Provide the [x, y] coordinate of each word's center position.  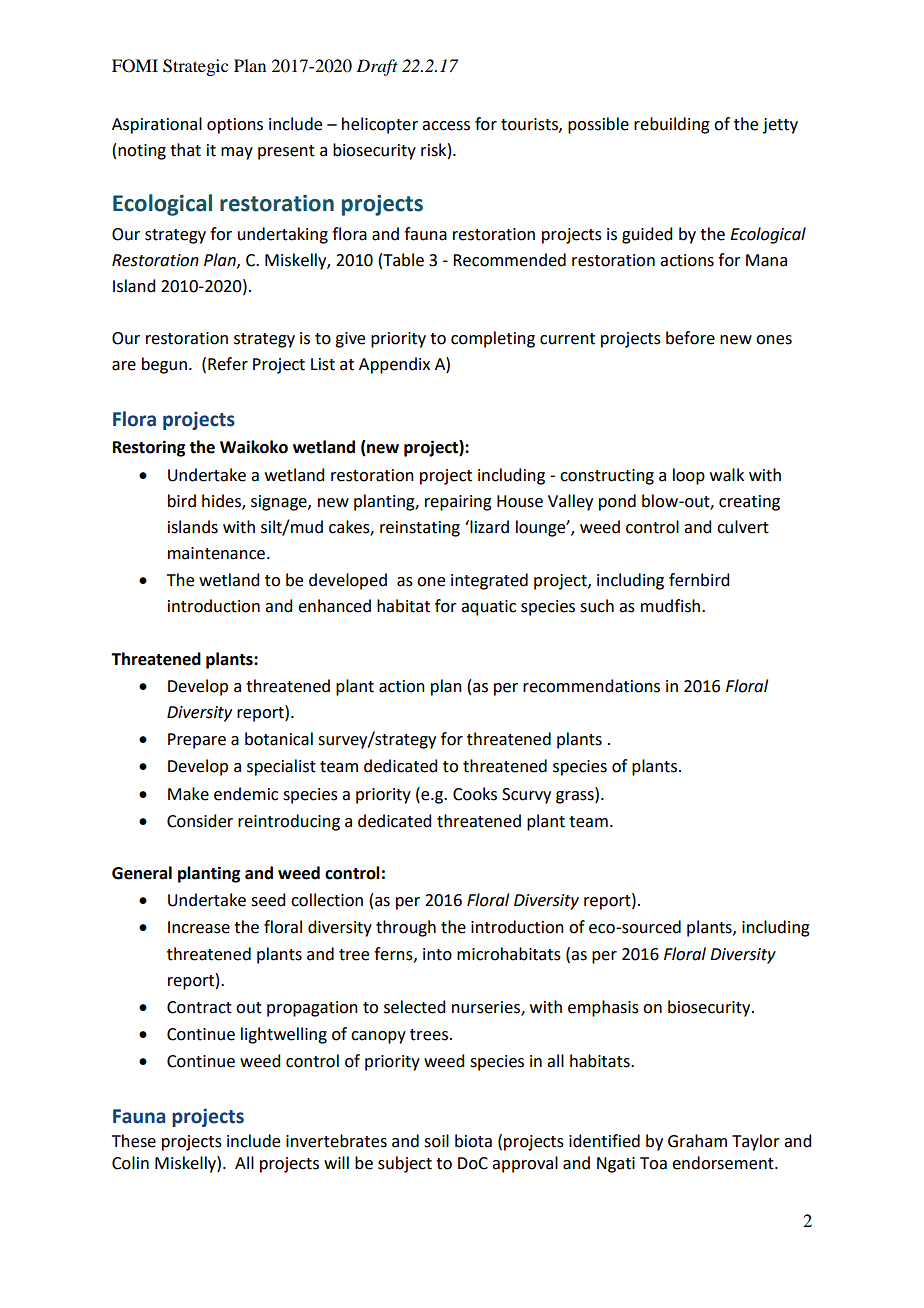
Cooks [475, 794]
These [134, 1141]
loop [689, 476]
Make [188, 794]
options [235, 126]
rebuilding [672, 125]
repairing [458, 503]
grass [576, 796]
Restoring [149, 448]
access [446, 126]
